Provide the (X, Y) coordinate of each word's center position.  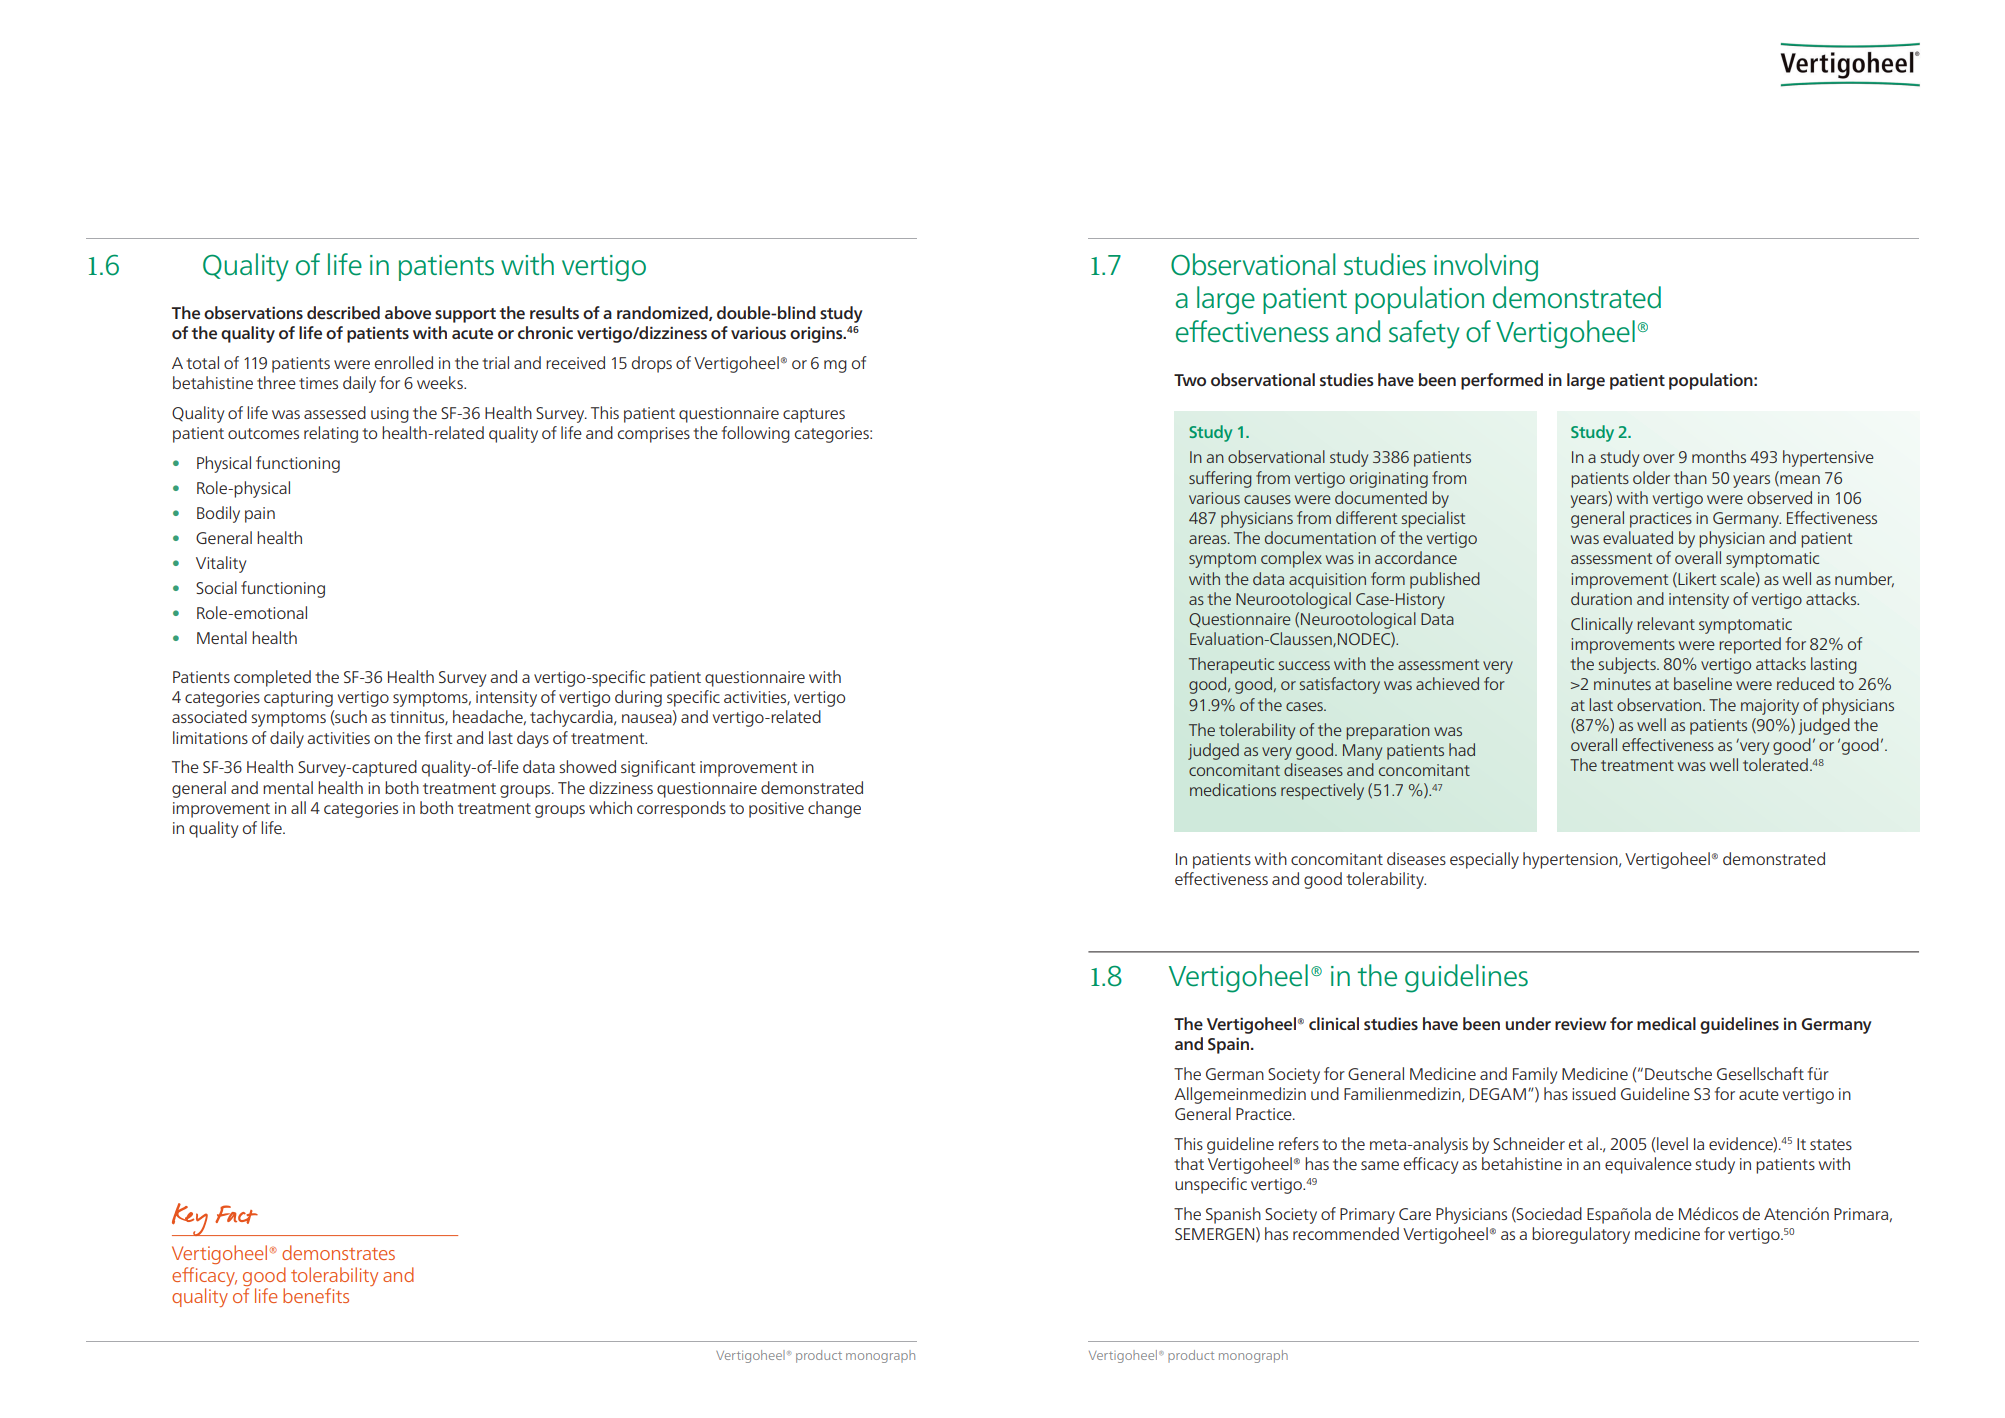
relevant (1666, 623)
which (610, 807)
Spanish (1233, 1215)
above (408, 312)
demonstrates (338, 1252)
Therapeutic (1231, 665)
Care (1415, 1214)
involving (1486, 267)
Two (1190, 380)
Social (216, 587)
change (834, 809)
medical (1666, 1023)
